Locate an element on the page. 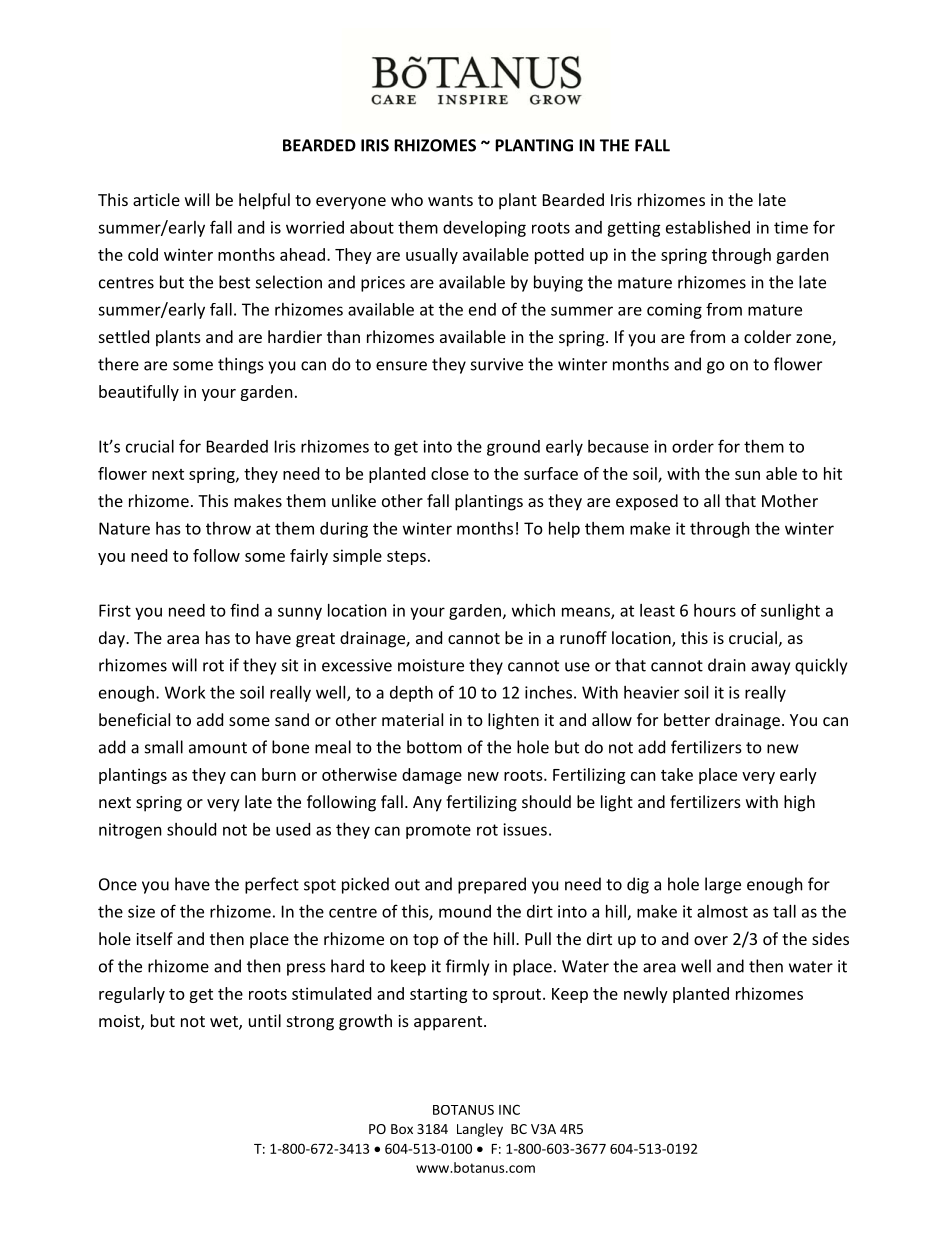  wet is located at coordinates (225, 1023).
